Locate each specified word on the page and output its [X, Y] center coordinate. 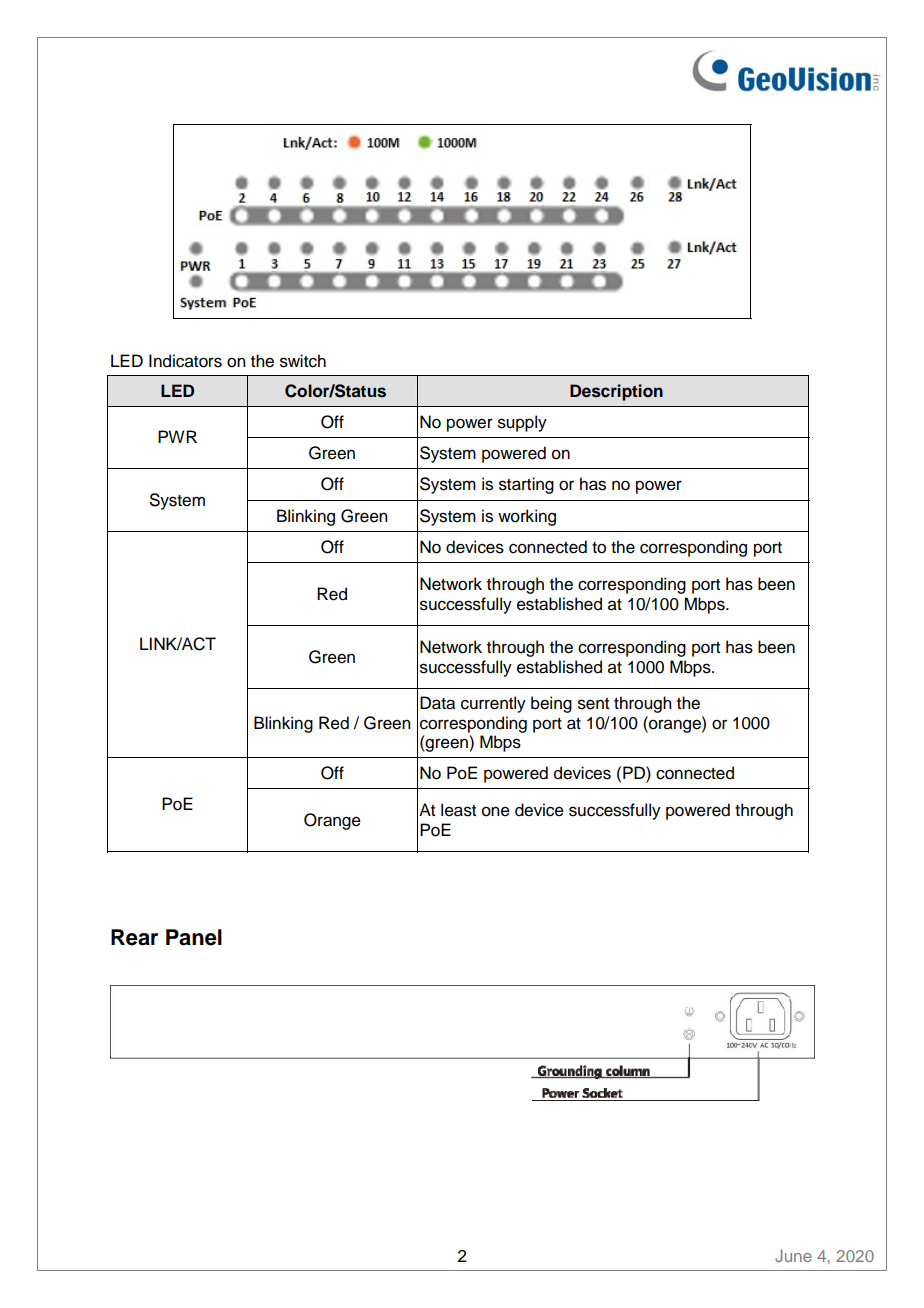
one [496, 811]
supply [522, 423]
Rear [134, 937]
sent [593, 704]
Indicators [185, 361]
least [458, 810]
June [793, 1256]
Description [616, 392]
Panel [194, 937]
